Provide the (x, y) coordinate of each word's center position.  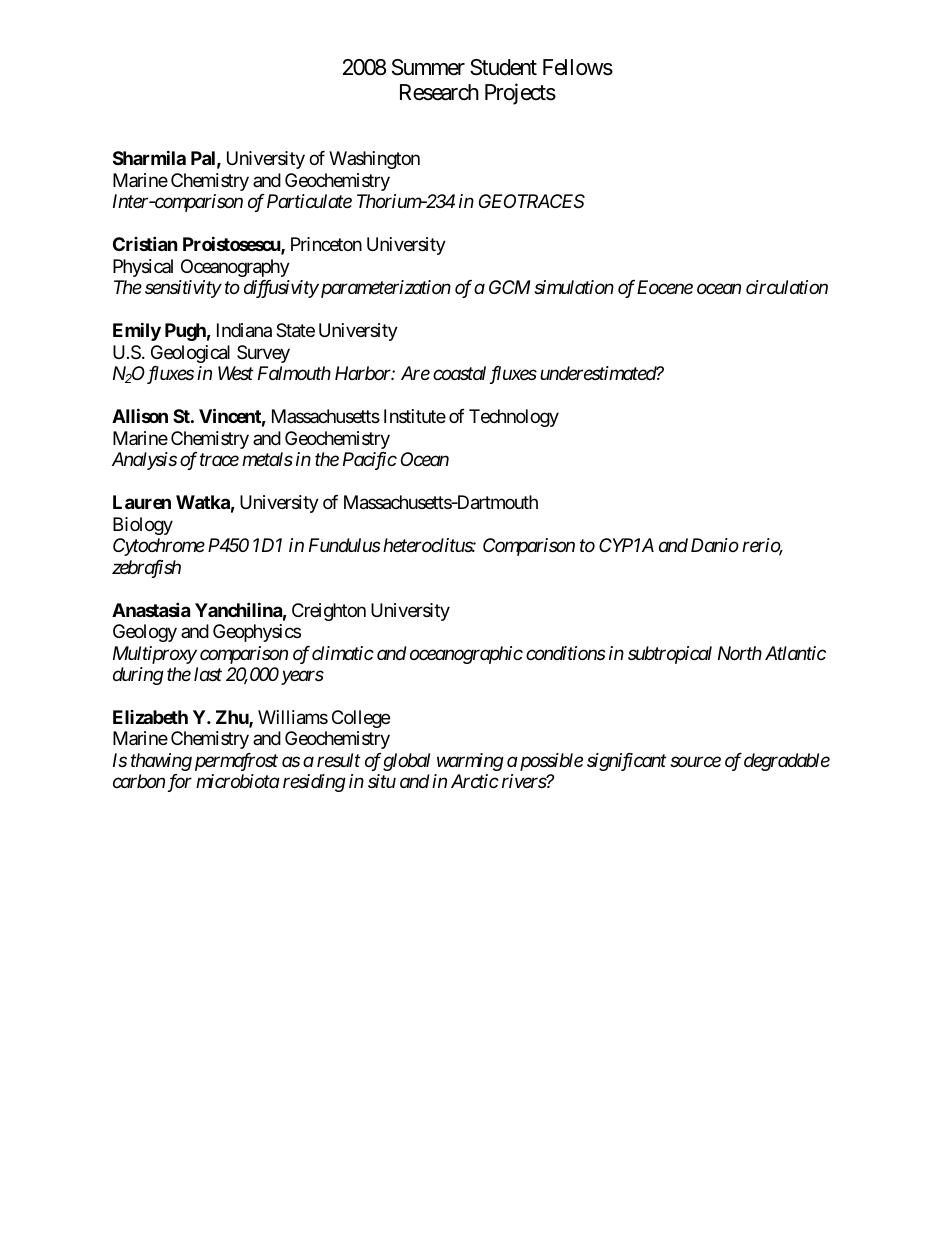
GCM (510, 287)
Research (439, 92)
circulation (787, 287)
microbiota (238, 781)
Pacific (370, 461)
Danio (715, 545)
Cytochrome (159, 547)
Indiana (244, 330)
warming (470, 762)
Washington (374, 160)
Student (503, 67)
